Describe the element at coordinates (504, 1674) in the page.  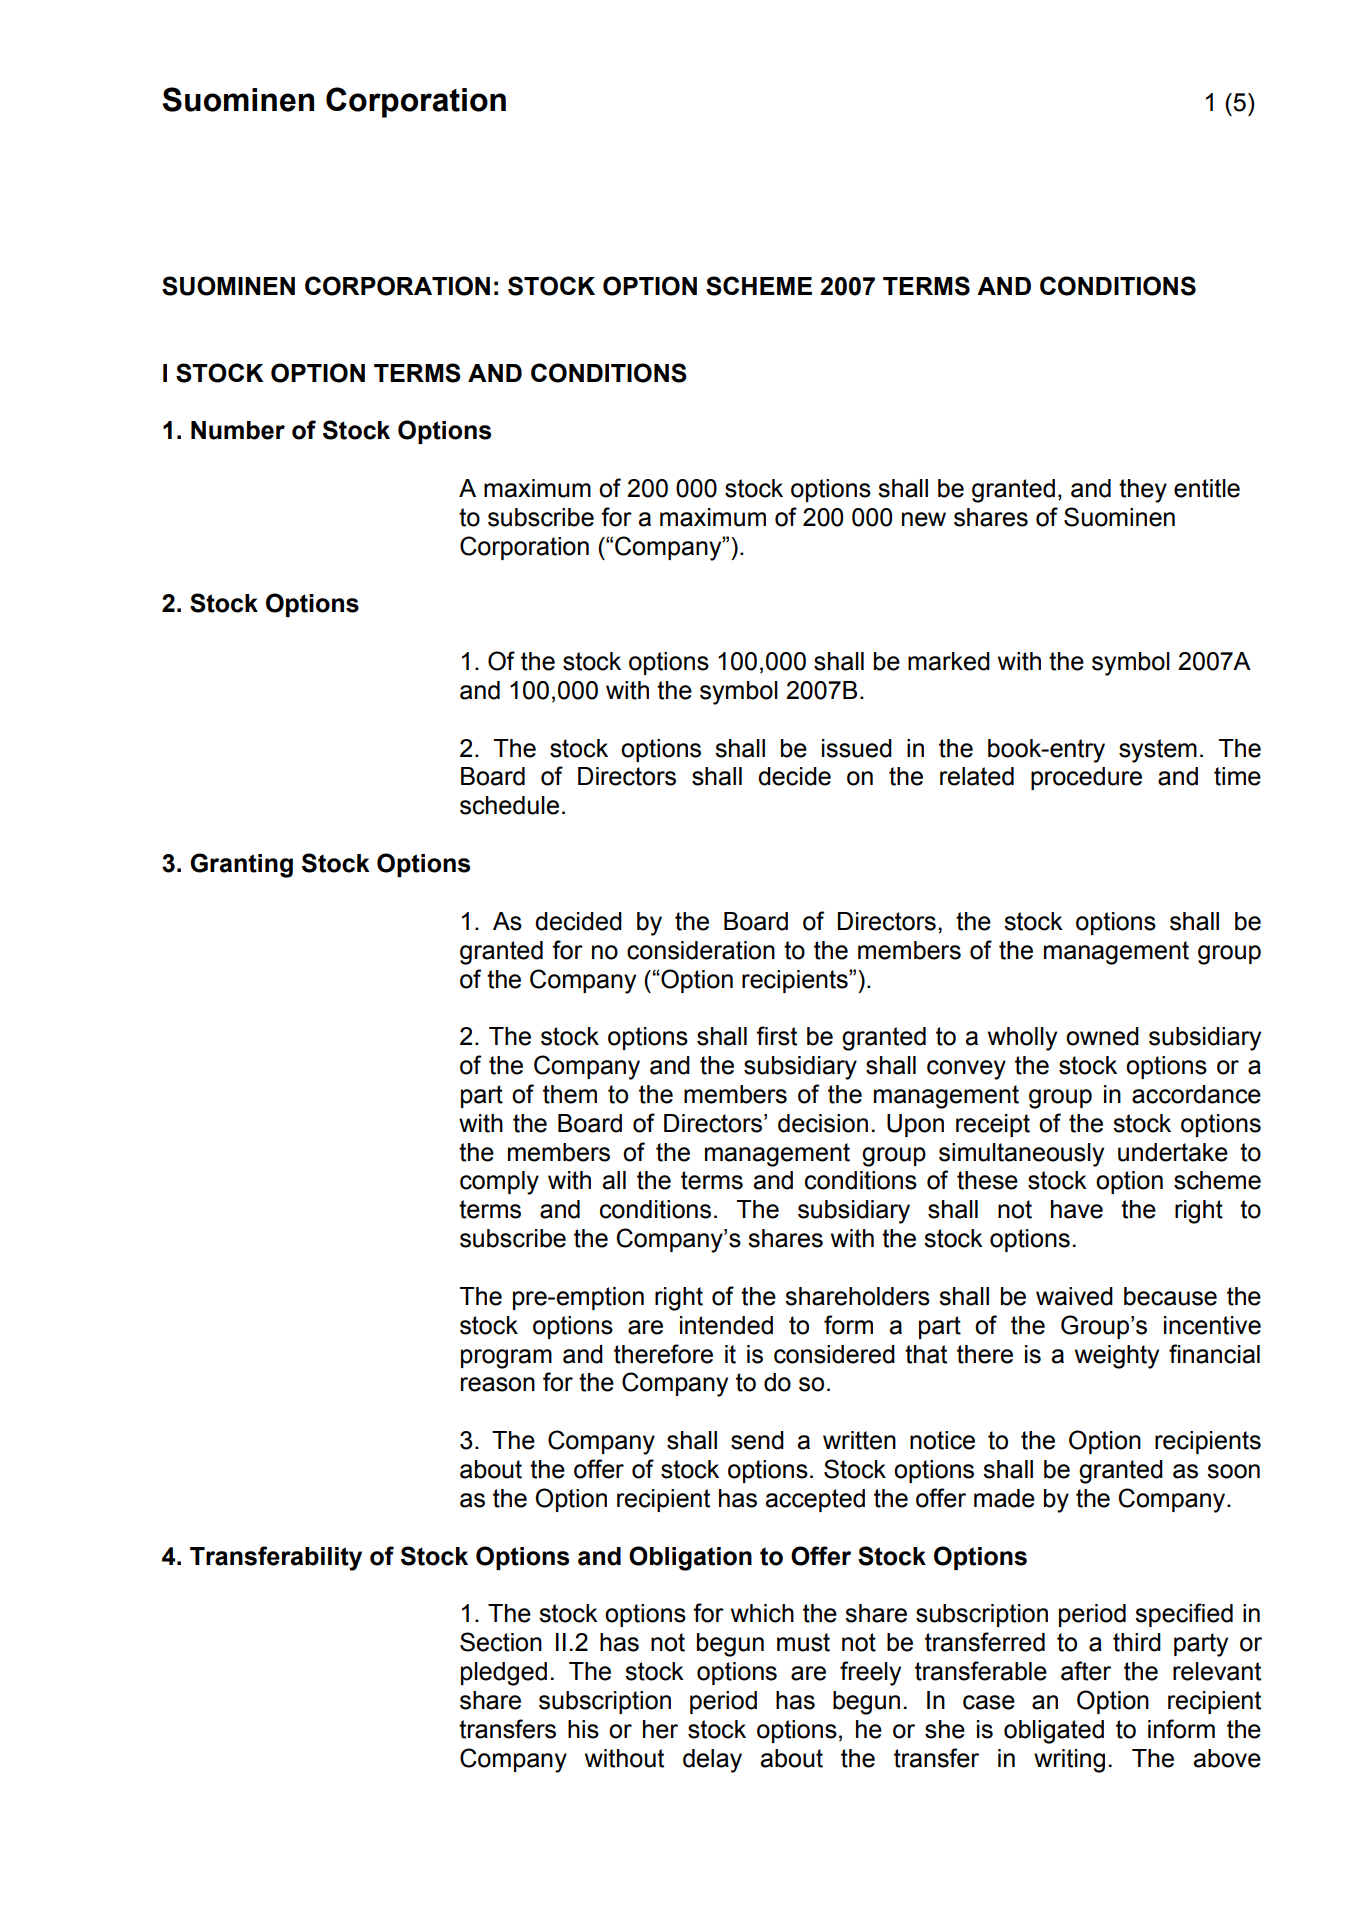
I see `pledged` at that location.
